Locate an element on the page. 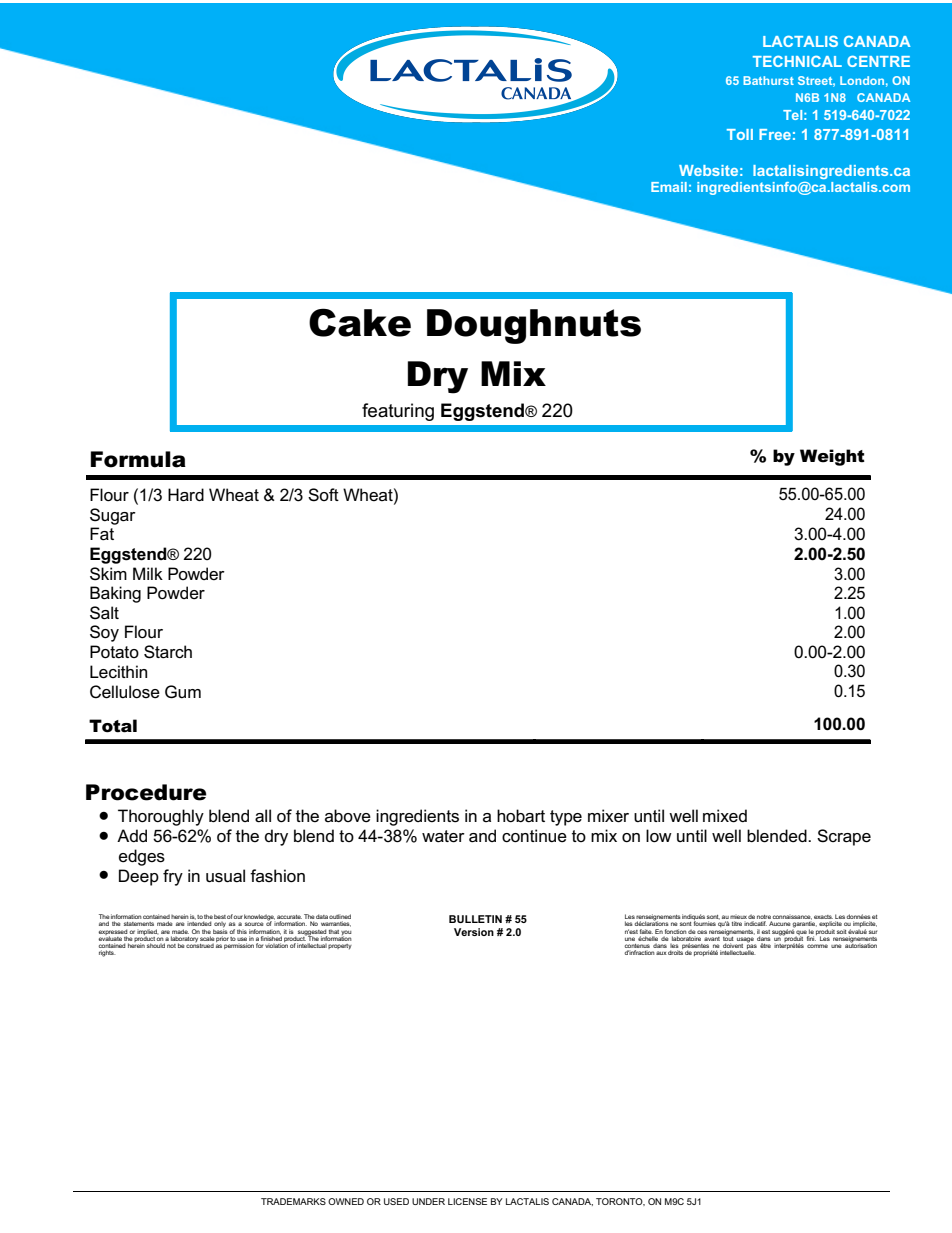 The height and width of the page is (1233, 952). Email is located at coordinates (669, 187).
